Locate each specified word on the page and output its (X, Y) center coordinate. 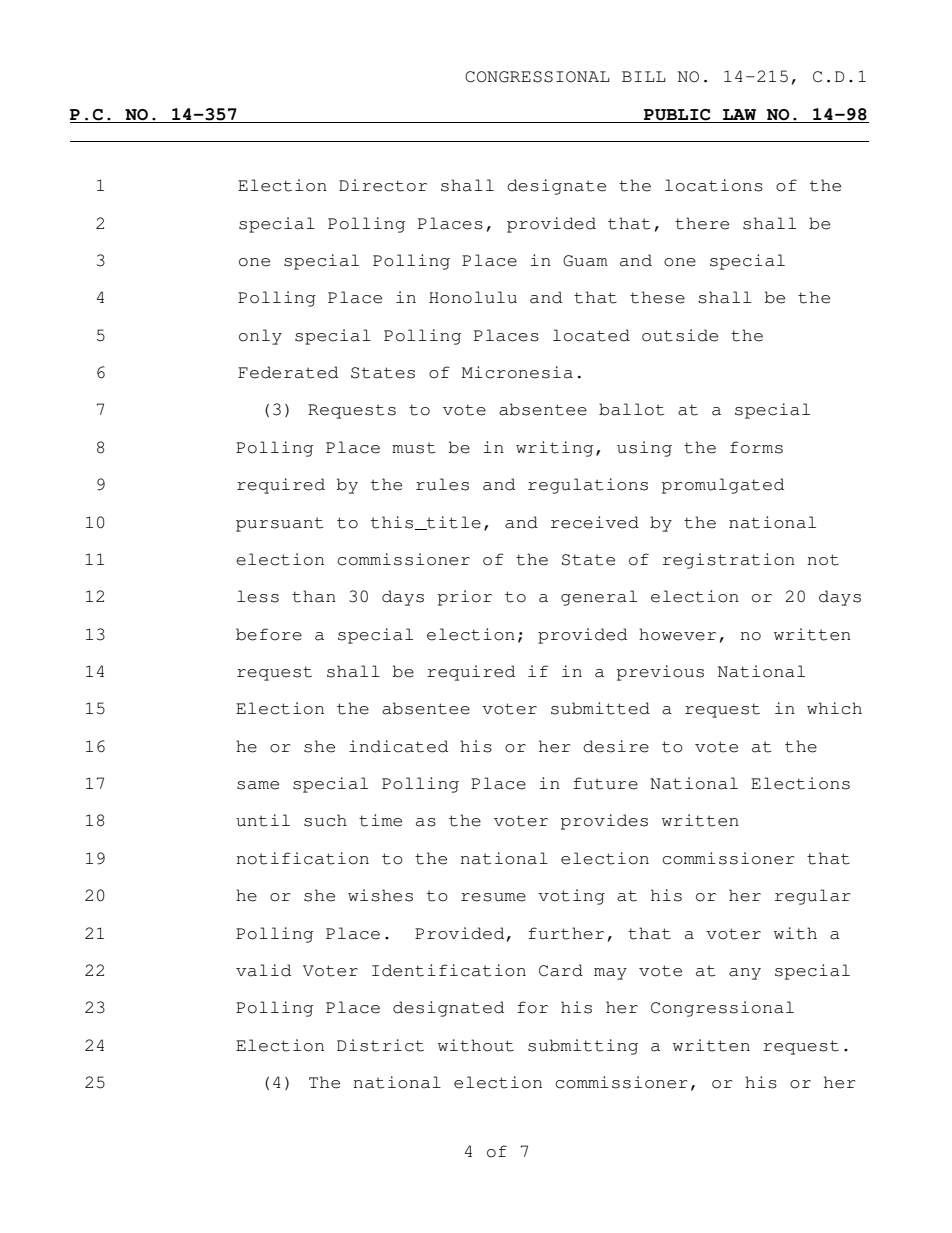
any (745, 974)
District (380, 1045)
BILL (644, 76)
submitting (583, 1047)
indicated (398, 746)
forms (756, 447)
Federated (288, 372)
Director (383, 185)
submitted (600, 708)
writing (554, 449)
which (834, 708)
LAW (739, 114)
